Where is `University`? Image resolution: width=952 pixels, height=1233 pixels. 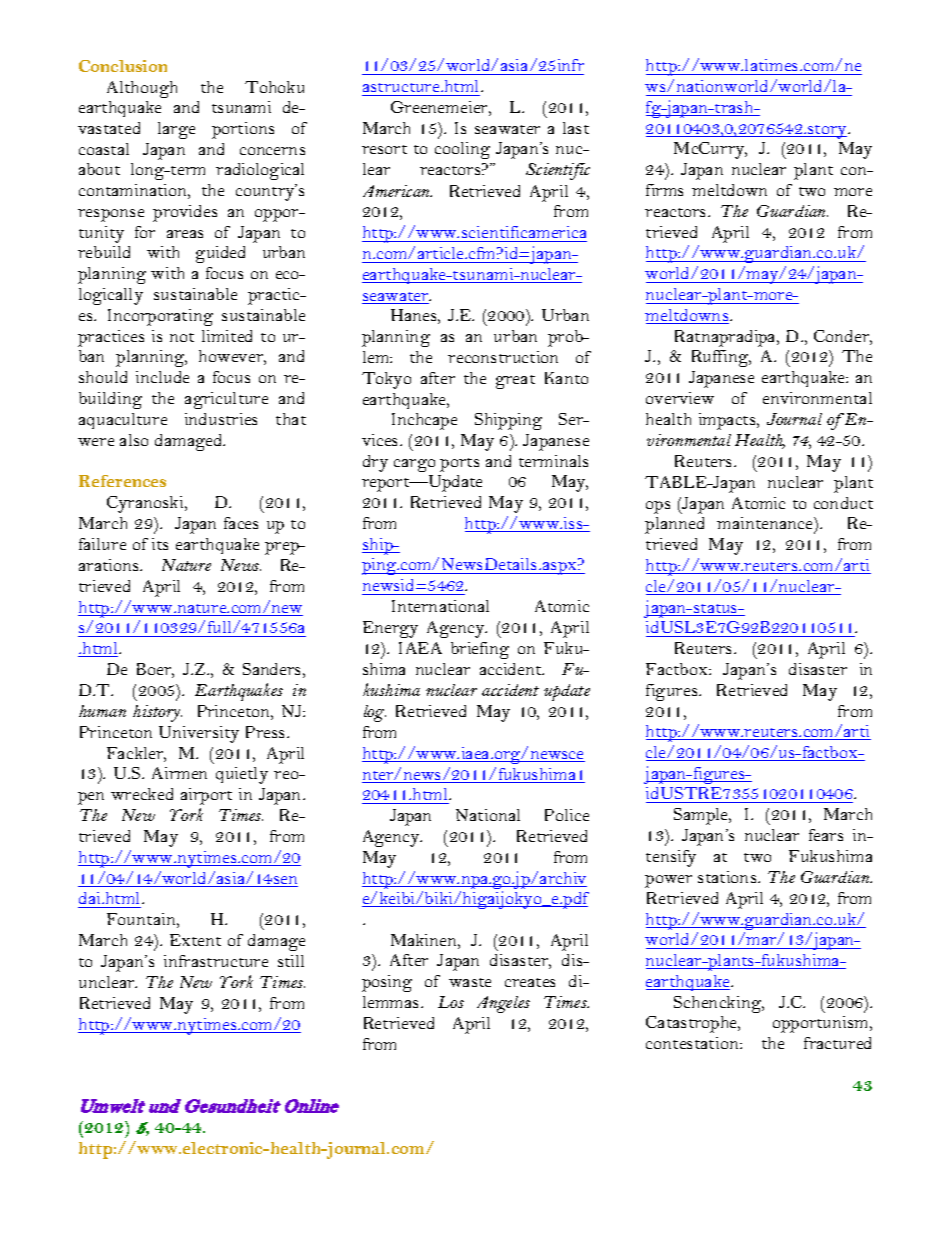 University is located at coordinates (199, 734).
